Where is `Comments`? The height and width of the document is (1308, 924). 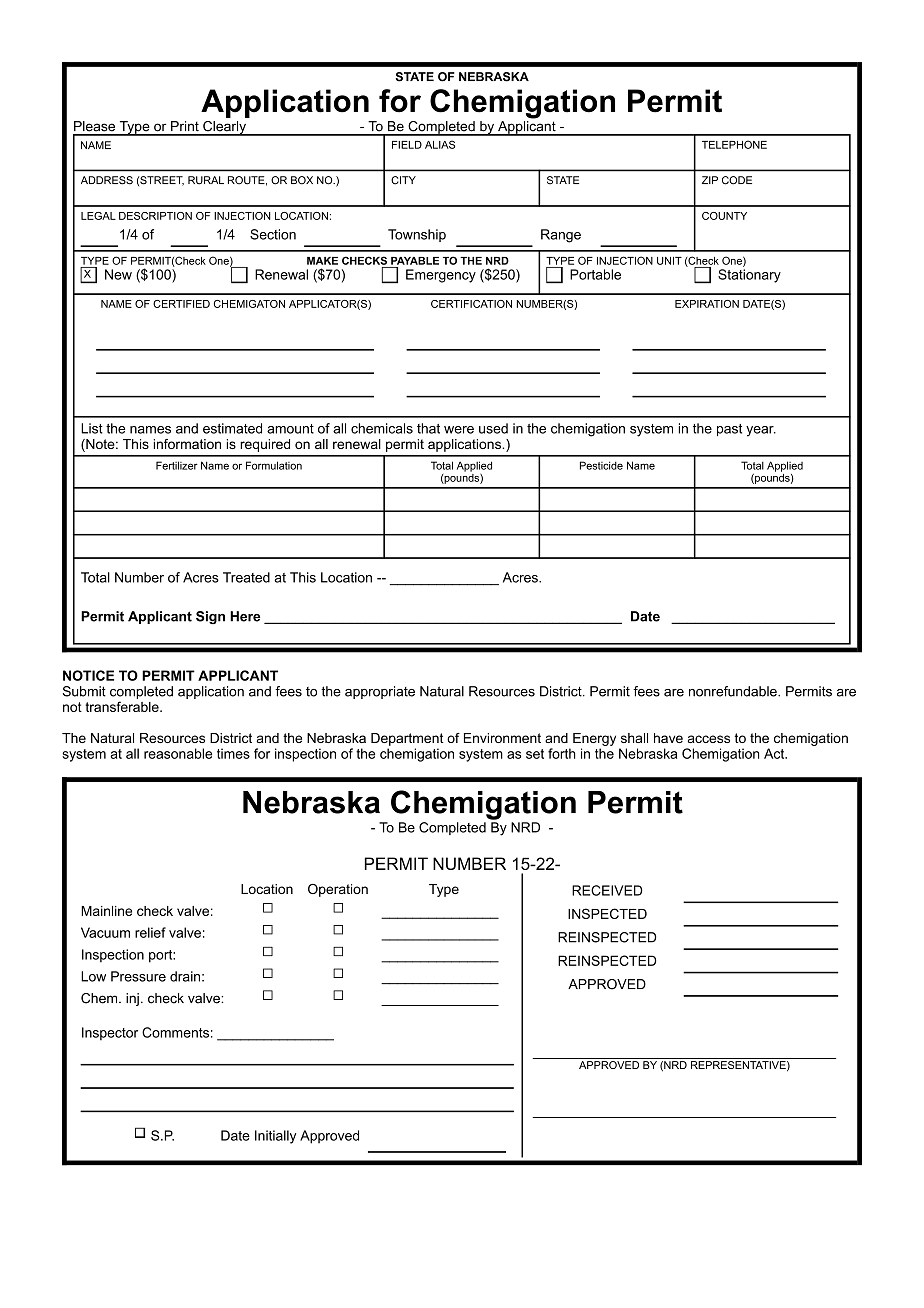
Comments is located at coordinates (175, 1032).
